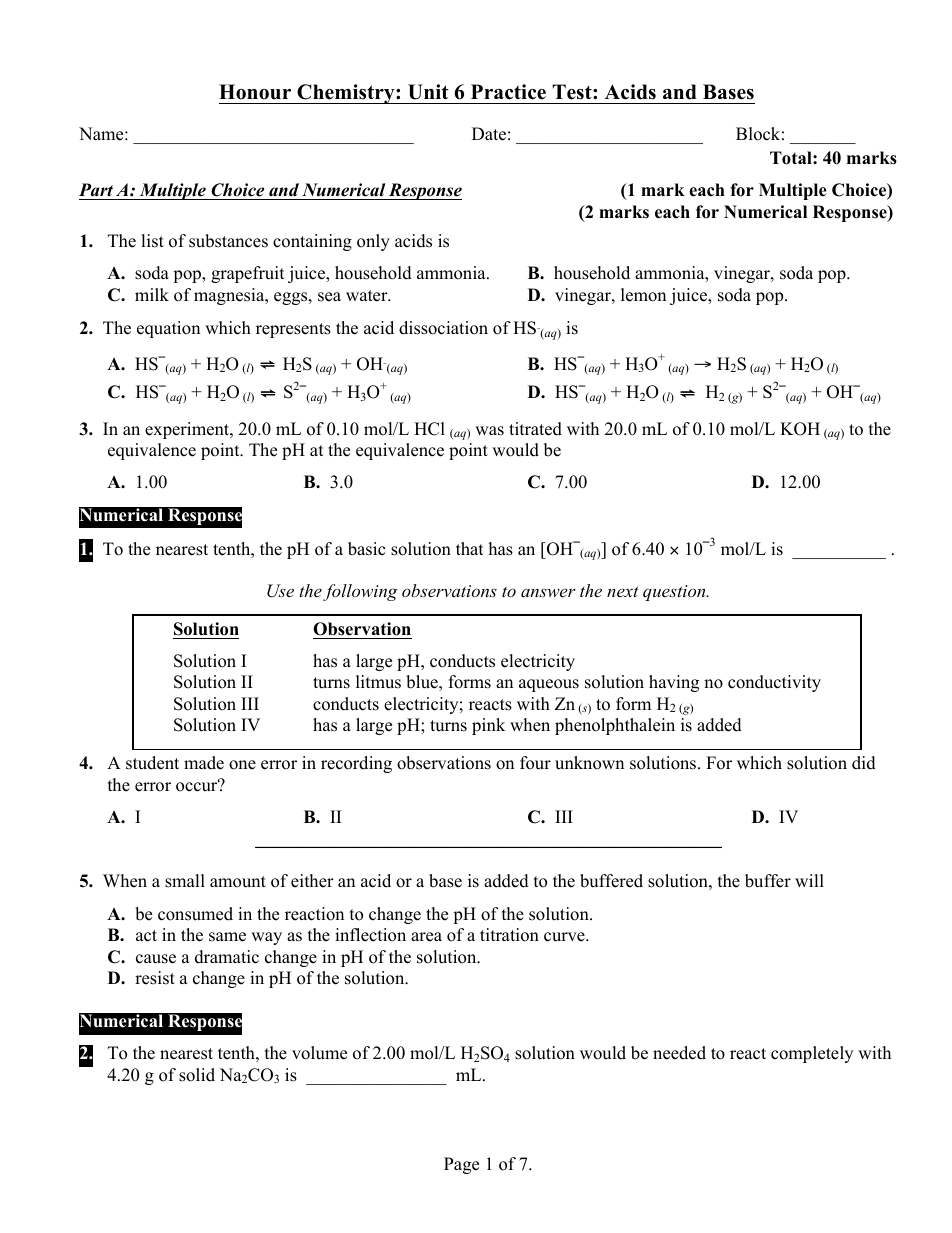 This page has height=1233, width=952. Describe the element at coordinates (774, 683) in the page. I see `conductivity` at that location.
